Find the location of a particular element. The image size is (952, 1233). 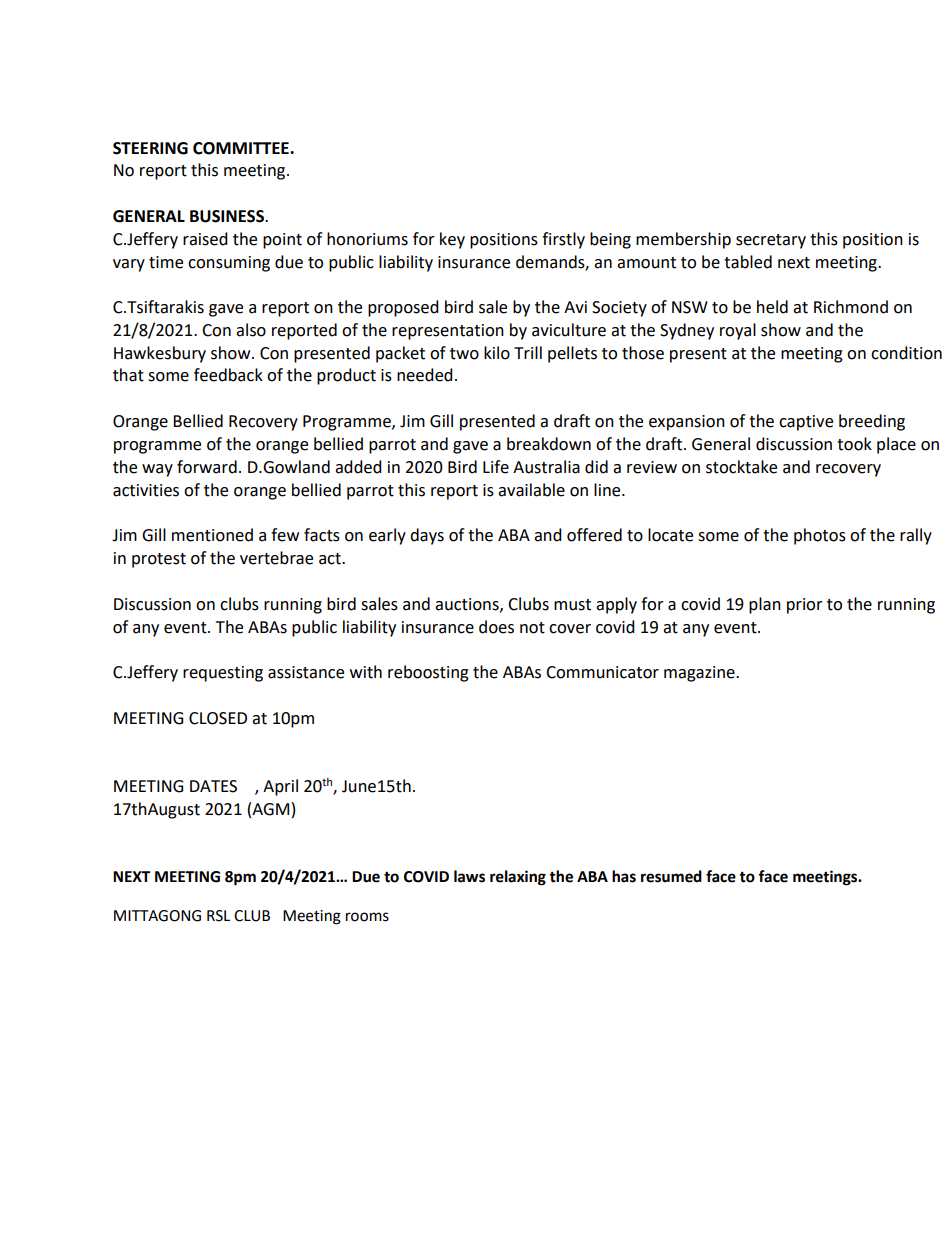

offered is located at coordinates (594, 535).
